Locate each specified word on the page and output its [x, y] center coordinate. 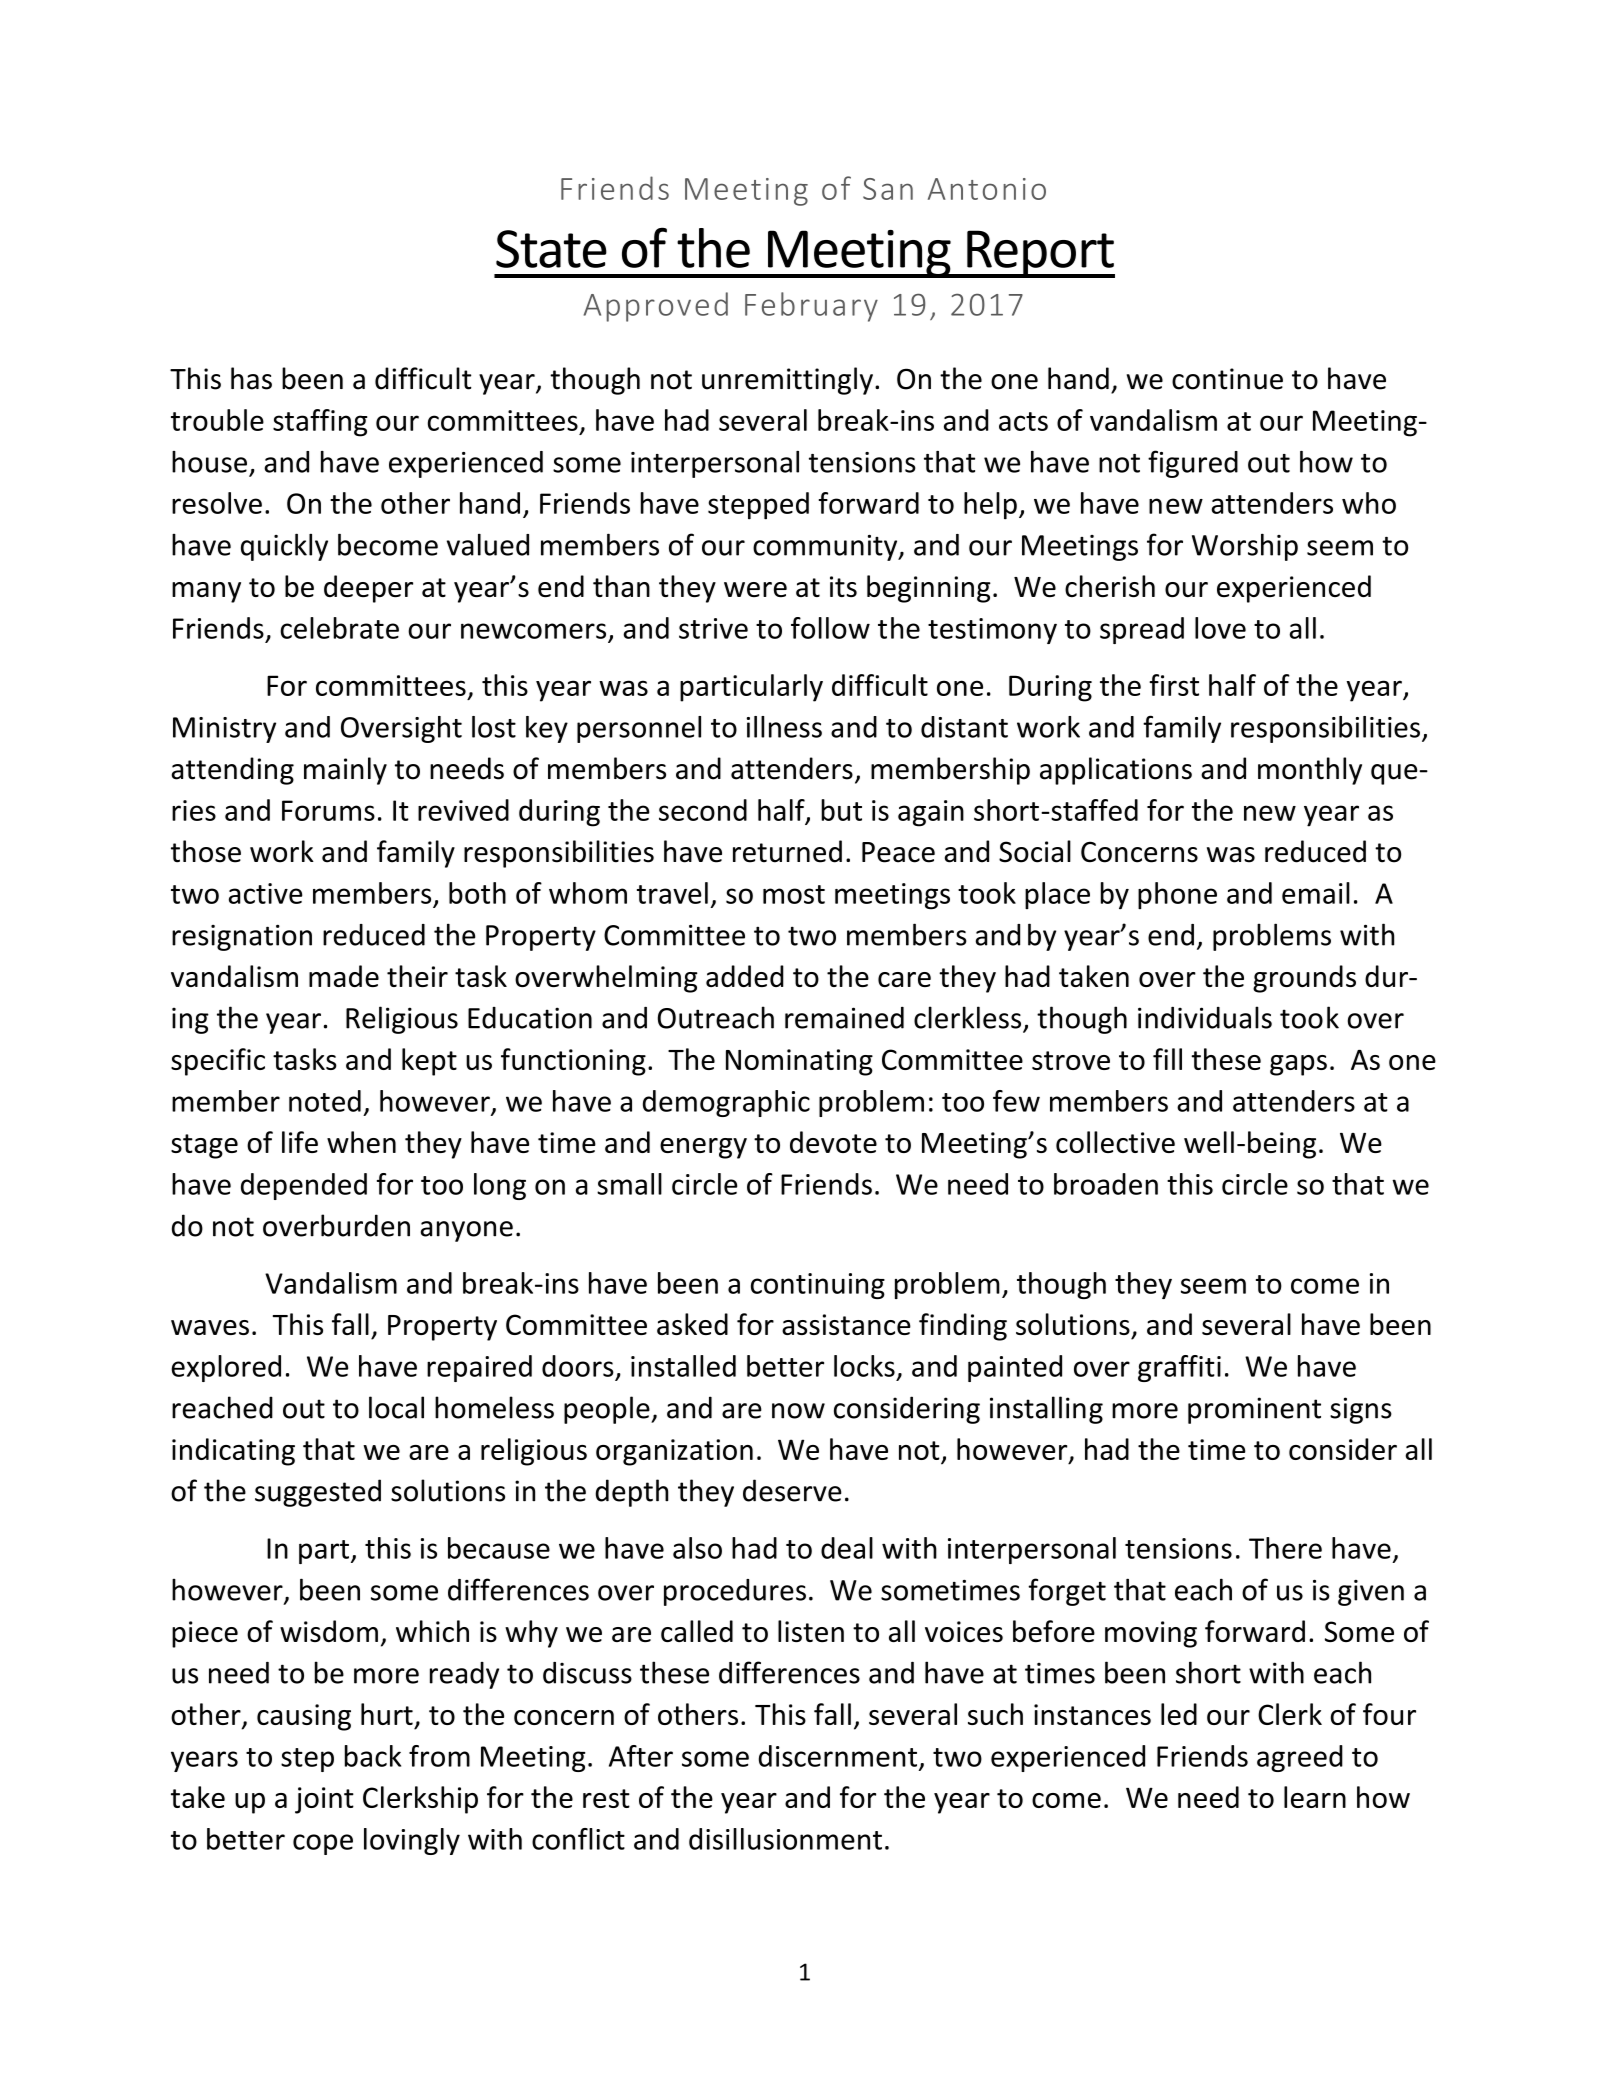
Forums [328, 810]
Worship [1245, 547]
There [1285, 1548]
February [811, 307]
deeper [368, 589]
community [826, 548]
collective [1115, 1142]
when [361, 1142]
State [551, 249]
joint [324, 1800]
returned [787, 851]
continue [1227, 379]
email [1316, 893]
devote [833, 1142]
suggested [318, 1493]
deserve [792, 1490]
